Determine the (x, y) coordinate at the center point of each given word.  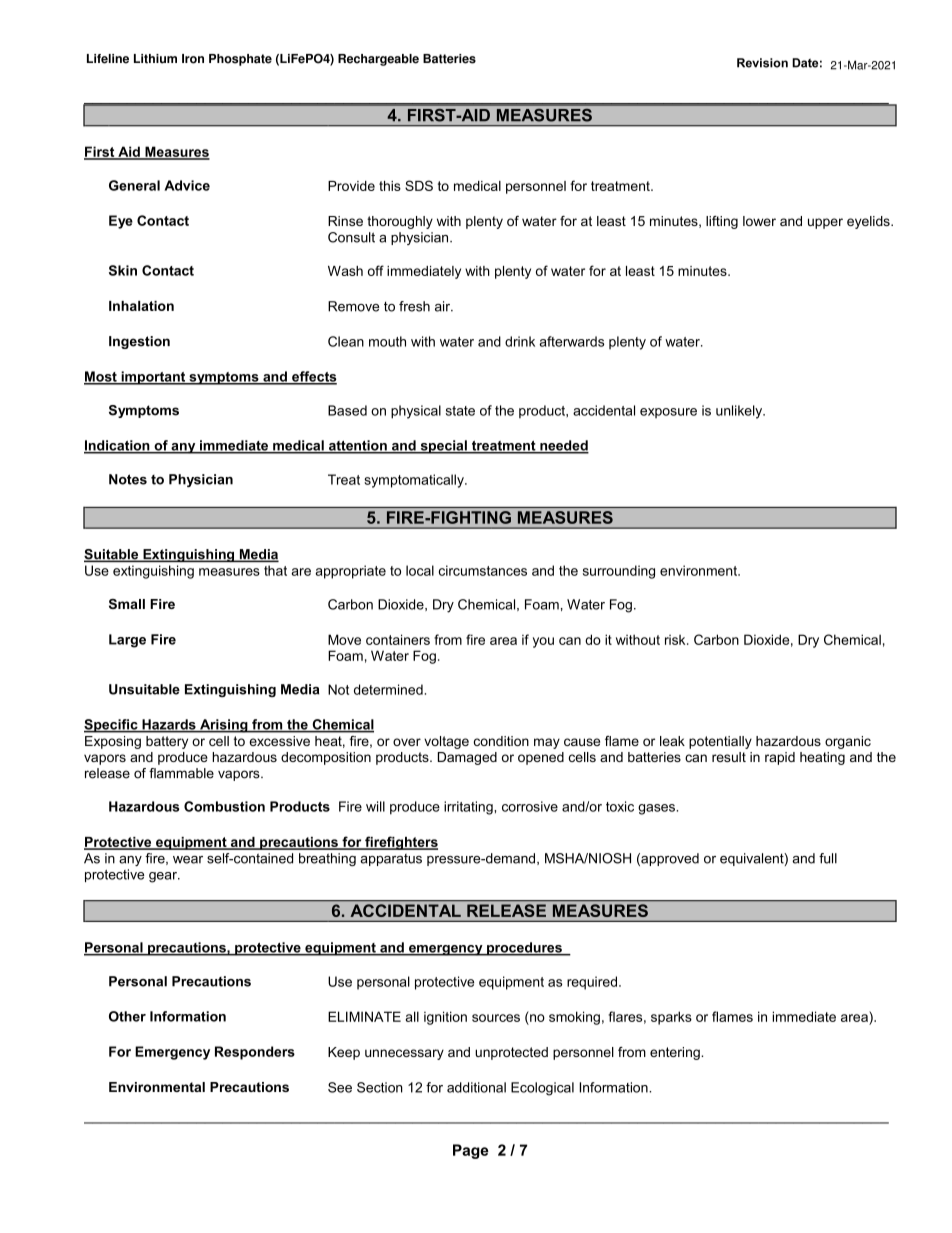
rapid (780, 758)
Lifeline (108, 59)
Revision (762, 63)
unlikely (740, 412)
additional (476, 1087)
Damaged (467, 758)
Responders (255, 1053)
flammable (181, 773)
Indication (118, 446)
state (460, 411)
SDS (419, 185)
